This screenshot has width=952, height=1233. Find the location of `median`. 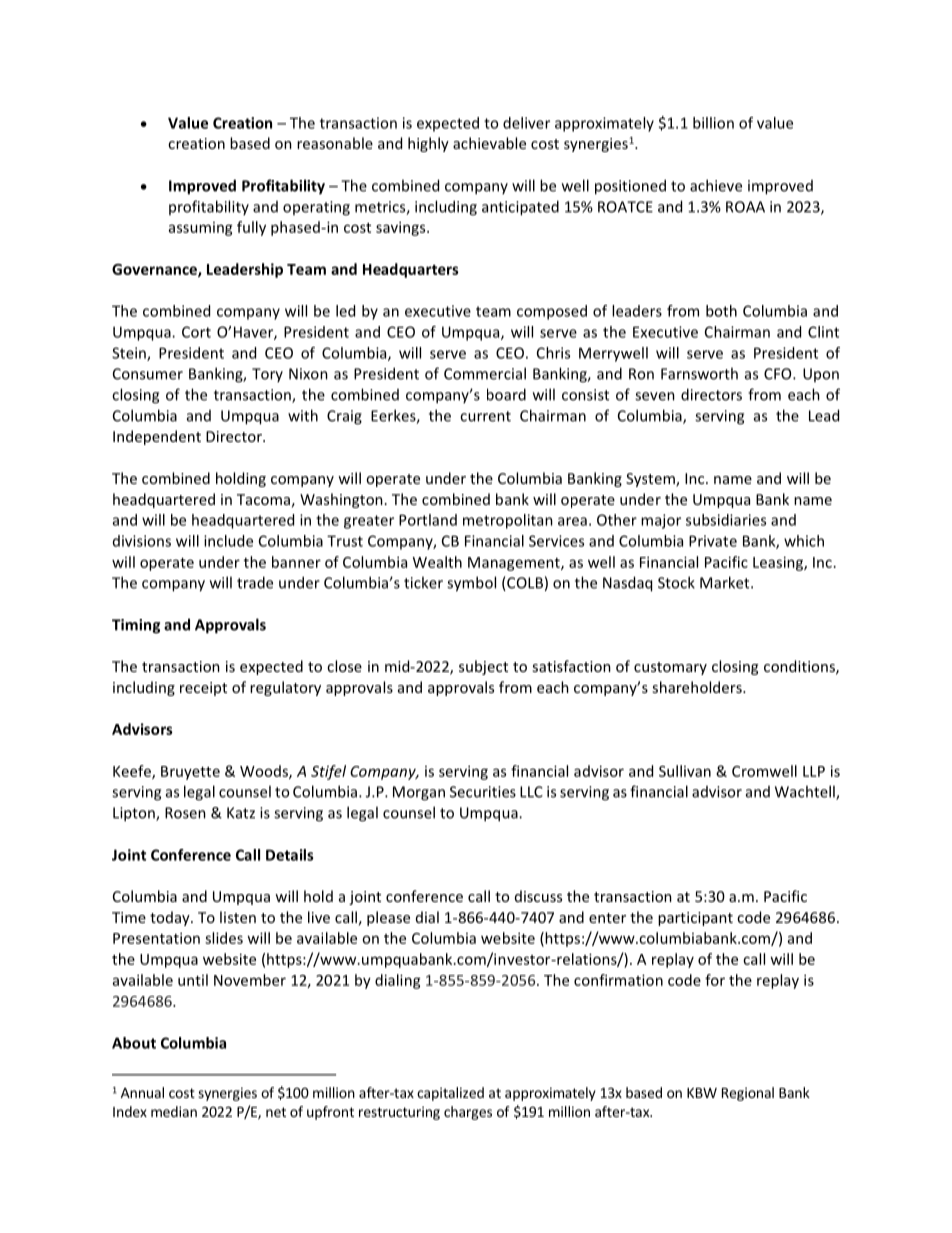

median is located at coordinates (174, 1111).
